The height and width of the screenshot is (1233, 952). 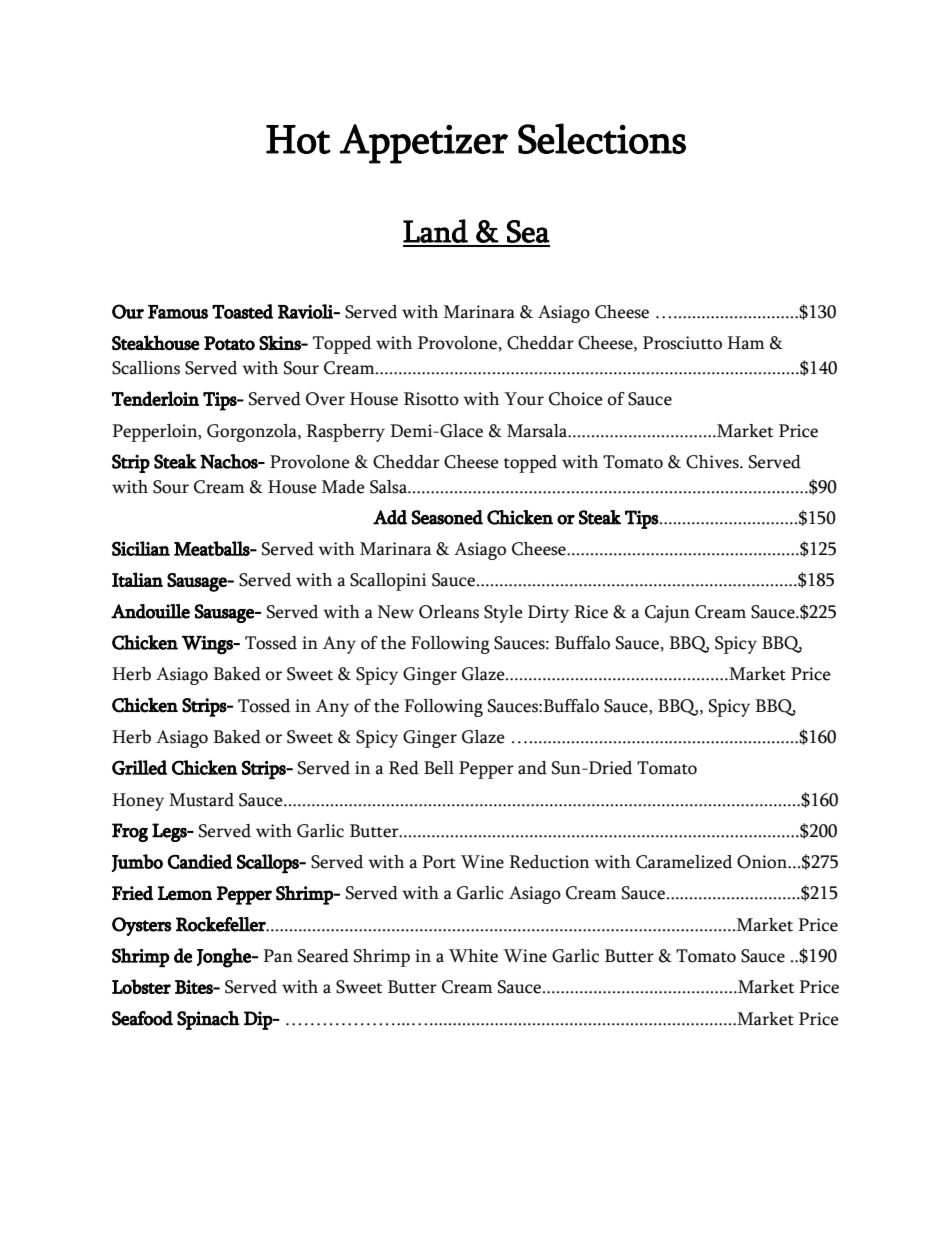 What do you see at coordinates (667, 614) in the screenshot?
I see `Cajun` at bounding box center [667, 614].
